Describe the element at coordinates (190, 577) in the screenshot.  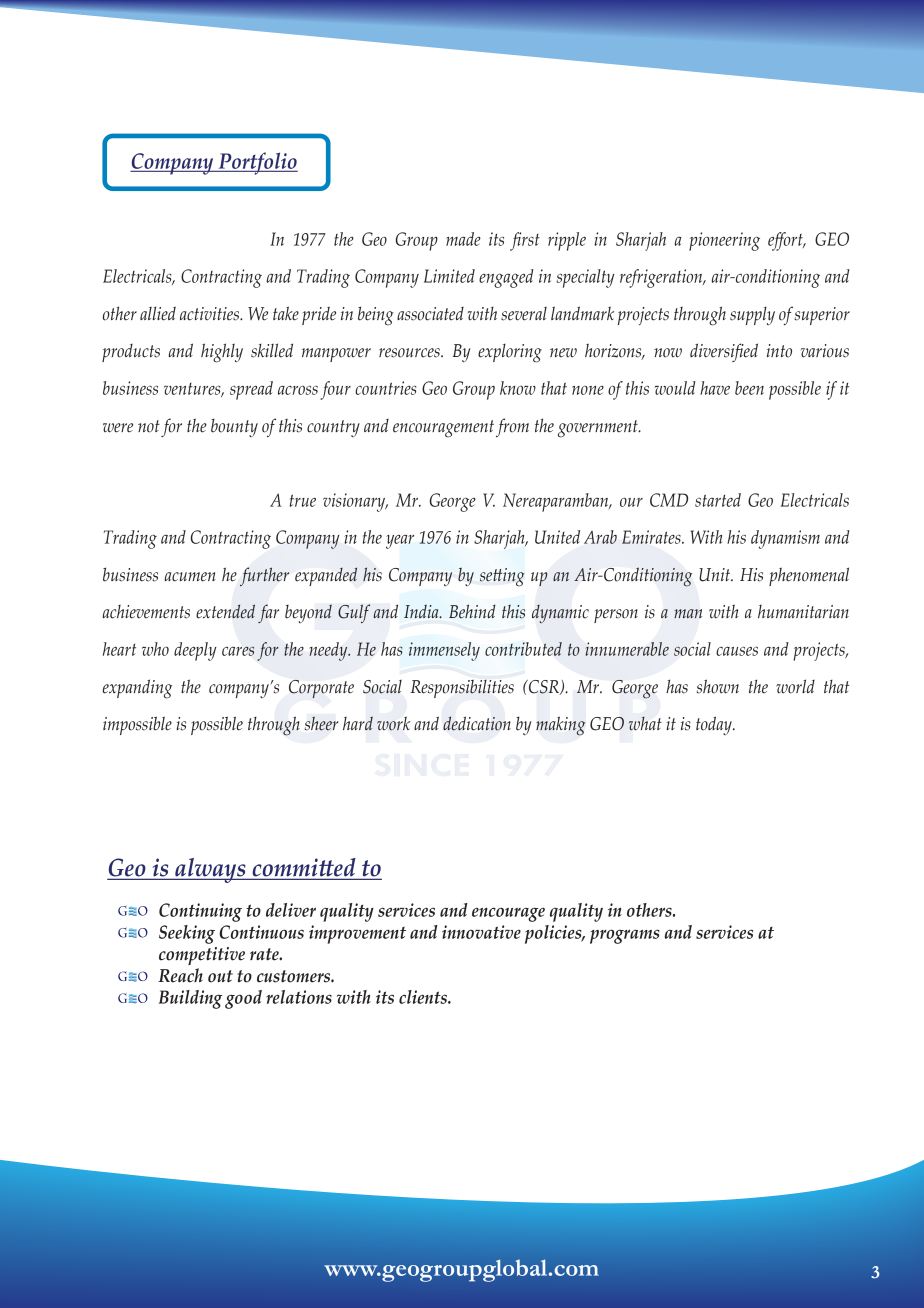
I see `acumen` at that location.
